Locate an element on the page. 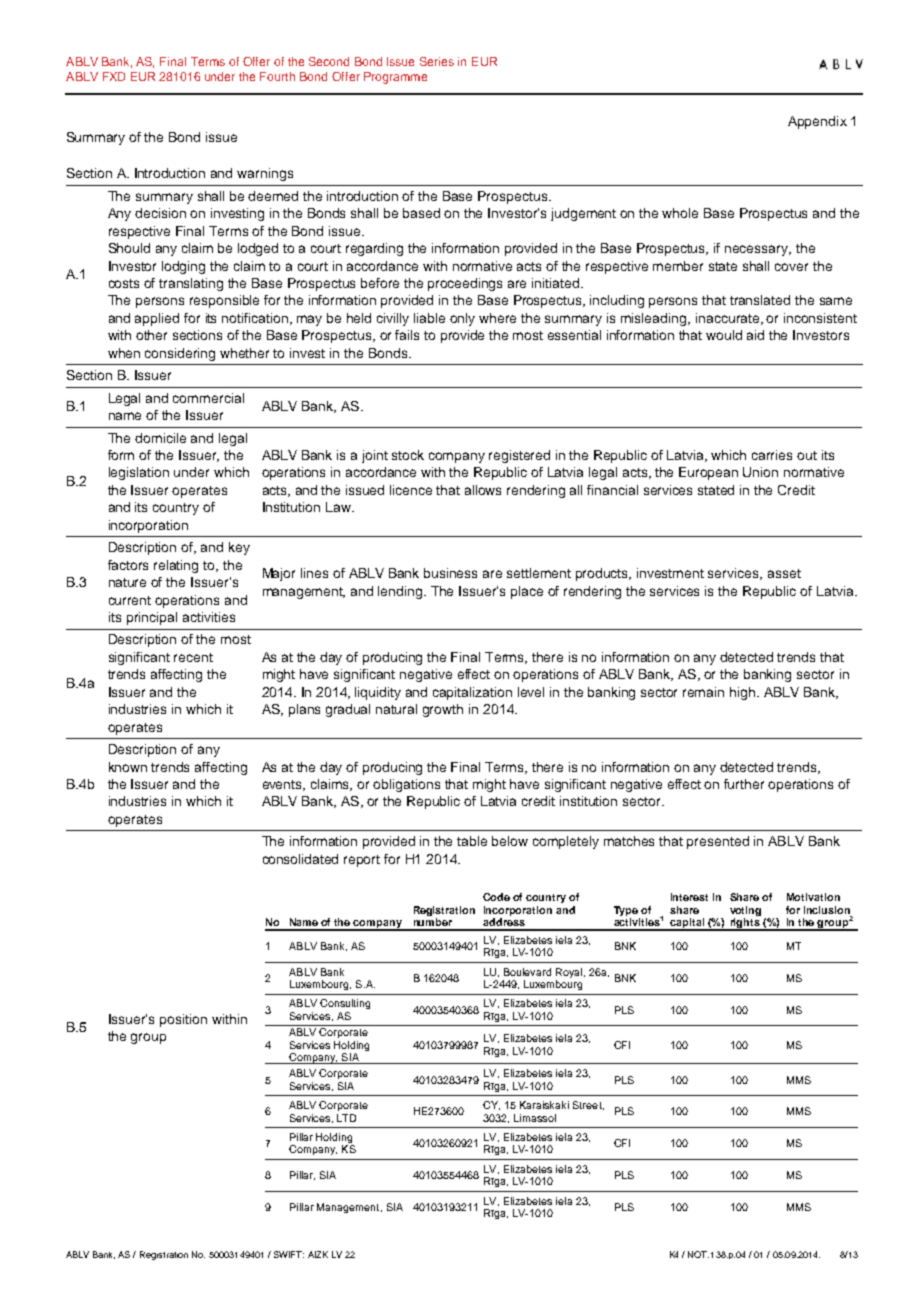 This page has width=924, height=1308. Royal is located at coordinates (570, 973).
